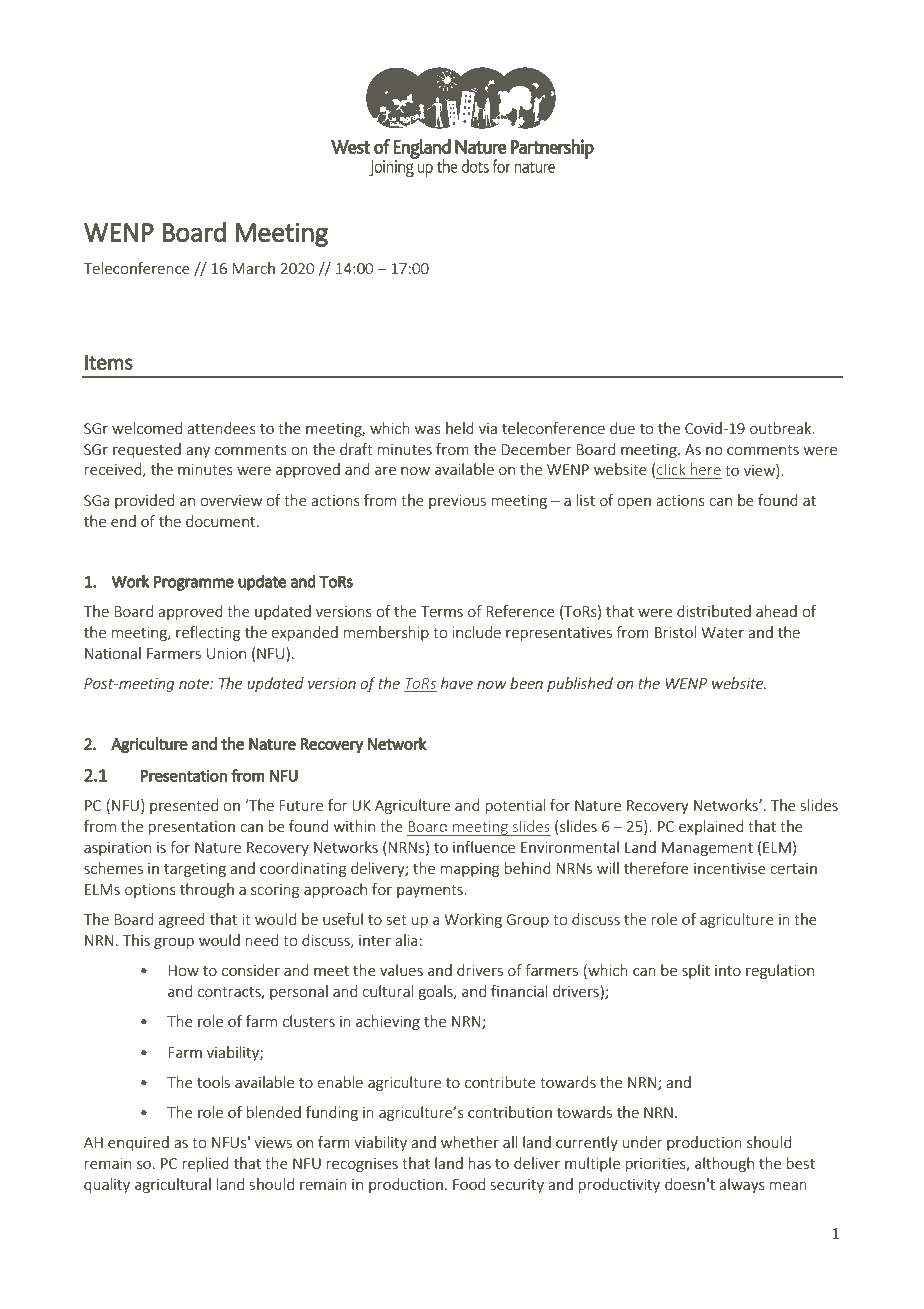 Image resolution: width=924 pixels, height=1309 pixels. What do you see at coordinates (226, 653) in the image?
I see `Union` at bounding box center [226, 653].
